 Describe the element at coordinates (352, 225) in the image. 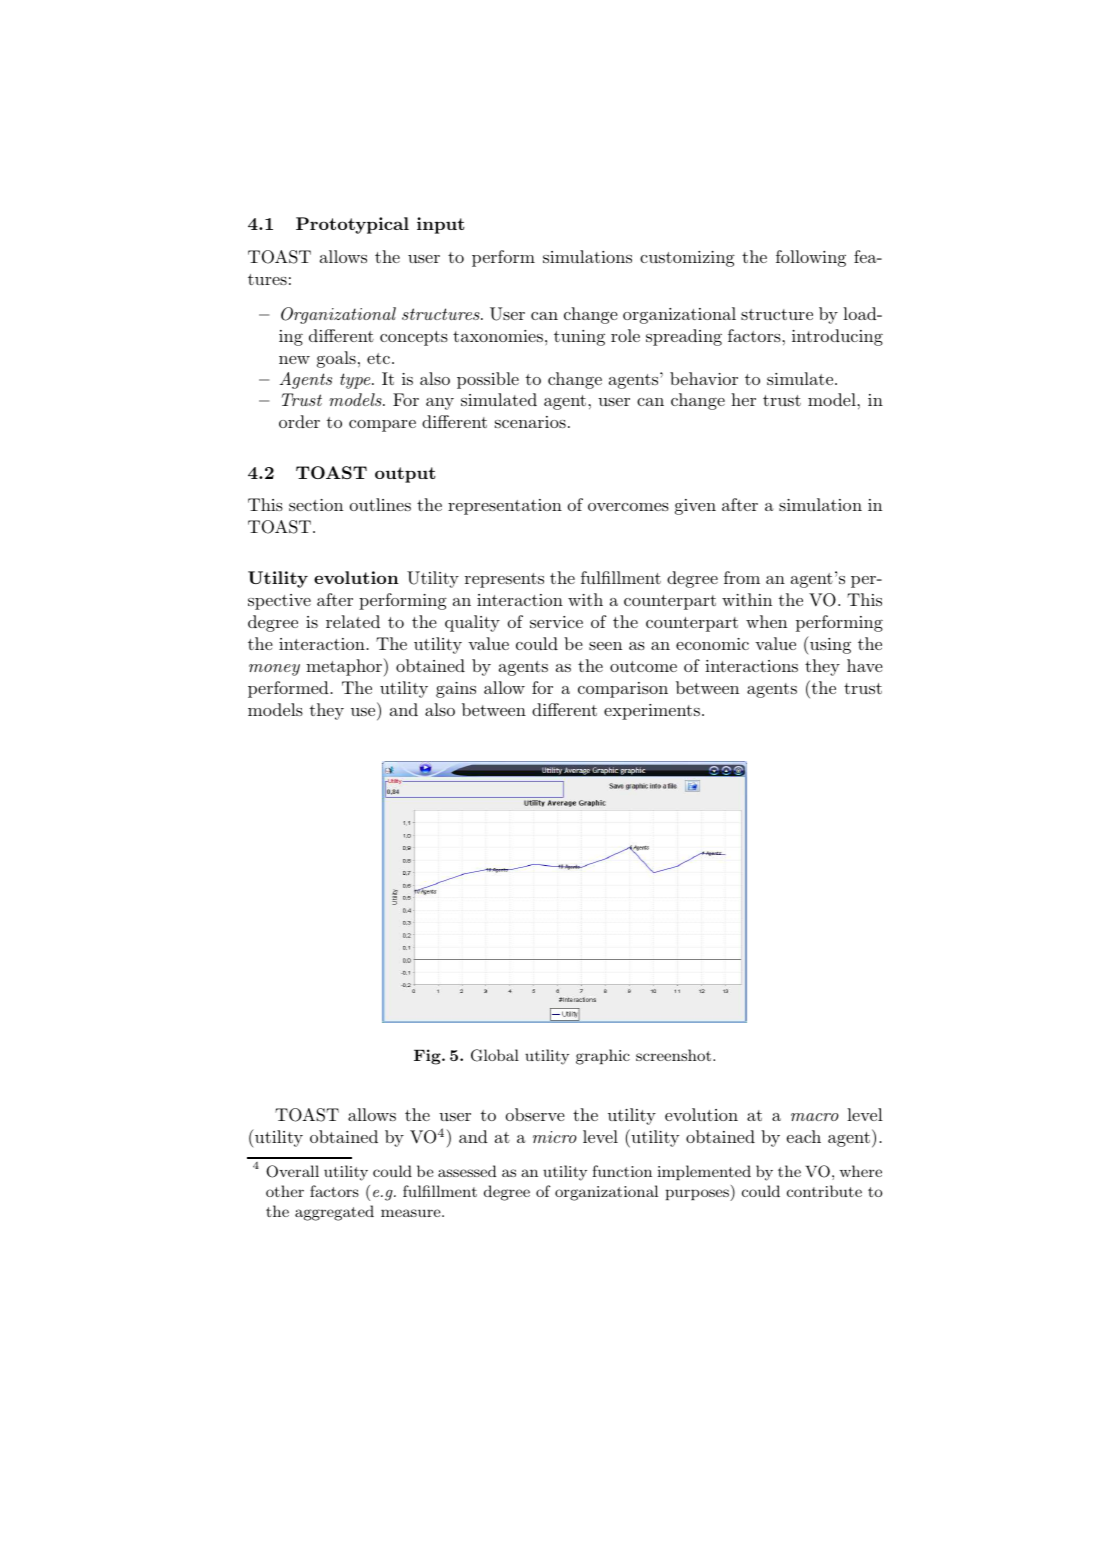

I see `Prototypical` at that location.
